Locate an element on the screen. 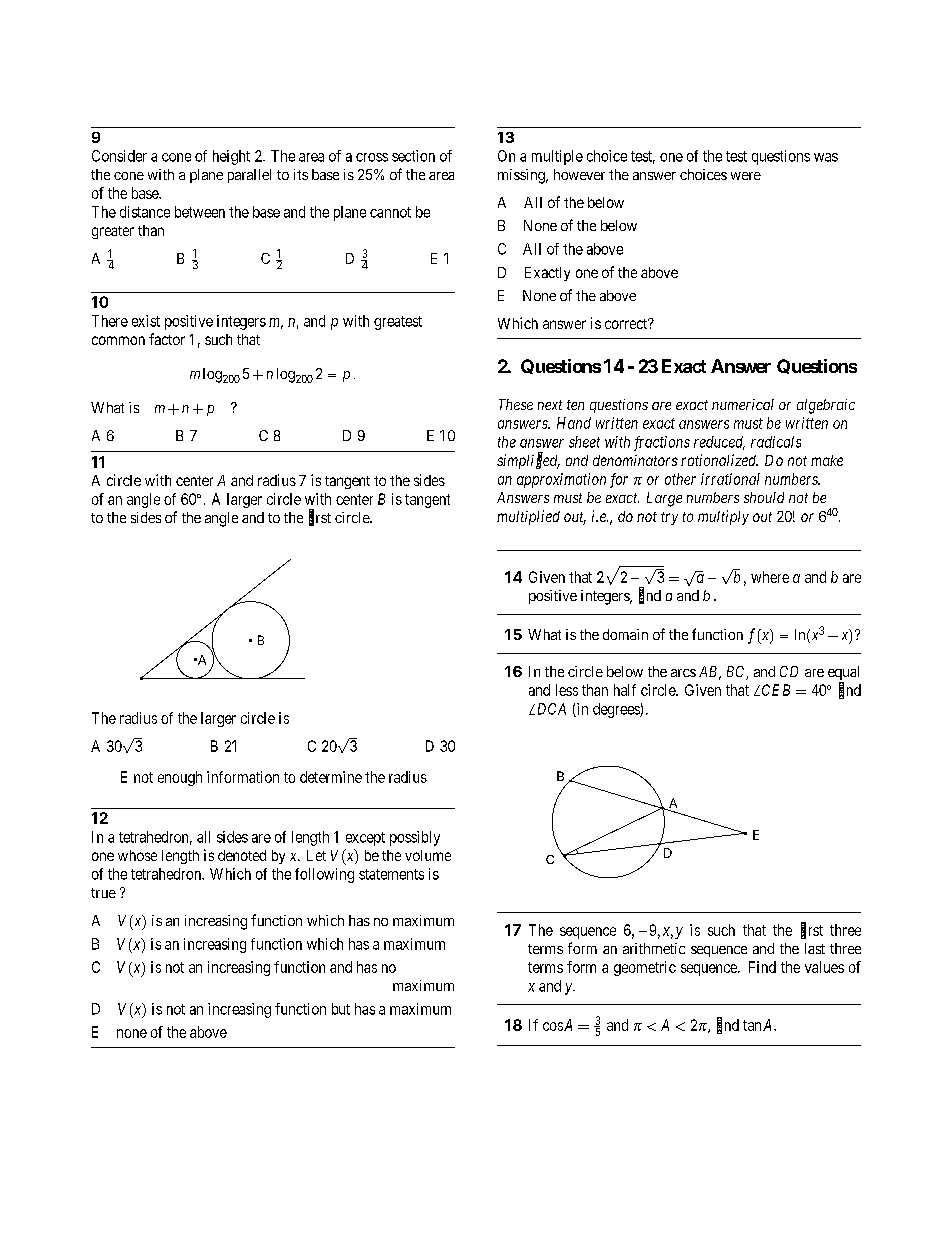 This screenshot has height=1233, width=952. enough is located at coordinates (180, 778).
